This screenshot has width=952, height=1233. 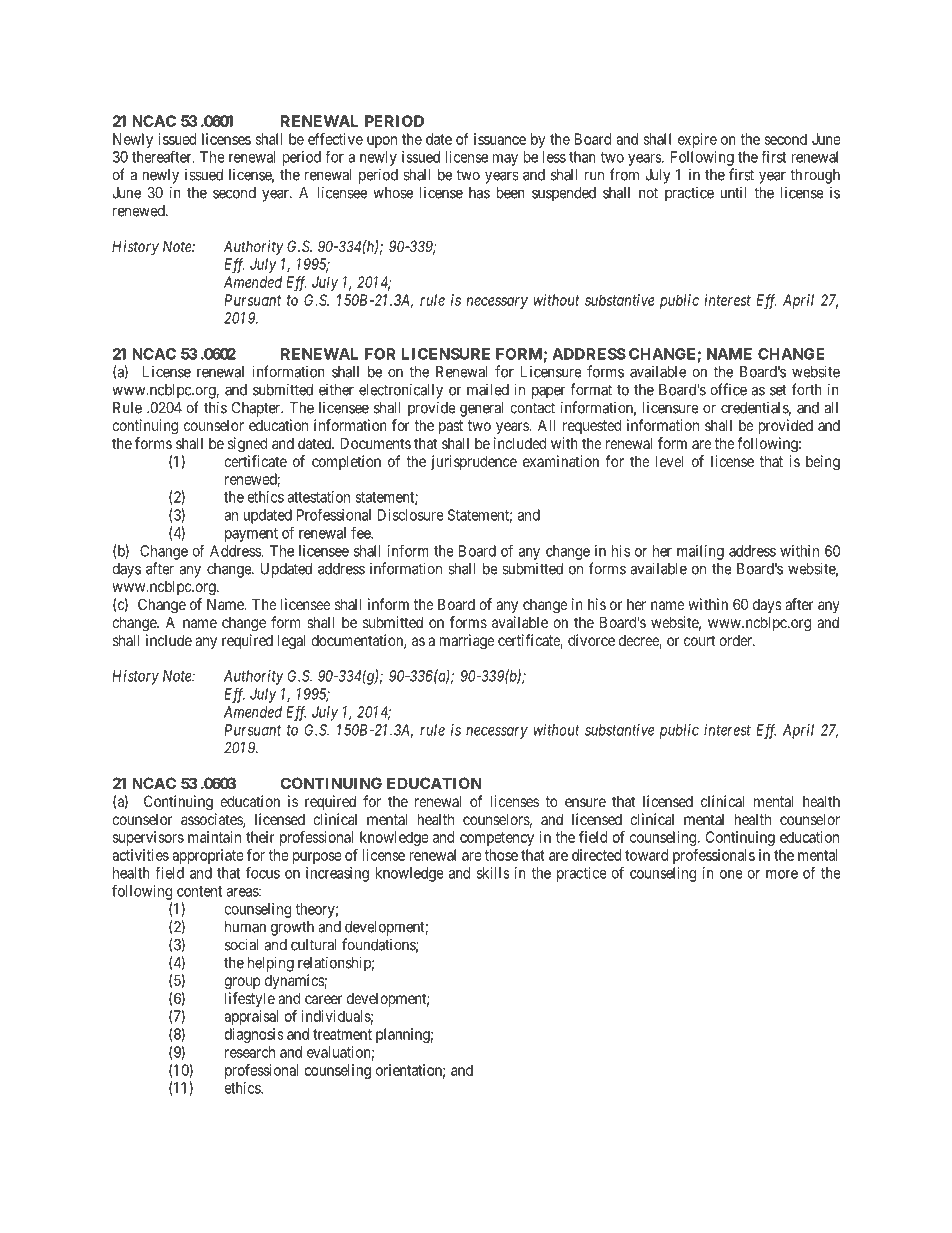 I want to click on until, so click(x=734, y=192).
